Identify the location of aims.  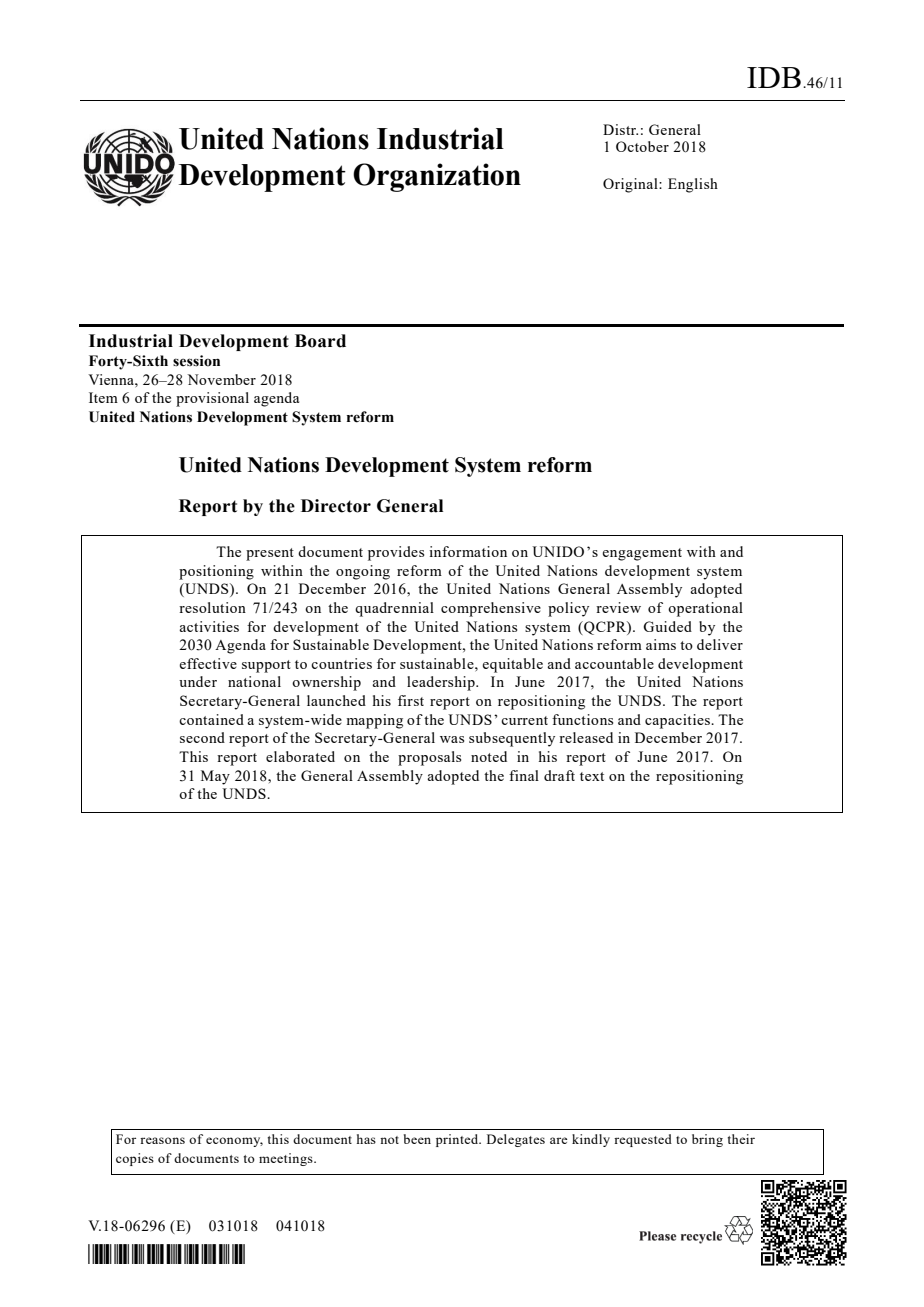
(661, 644).
